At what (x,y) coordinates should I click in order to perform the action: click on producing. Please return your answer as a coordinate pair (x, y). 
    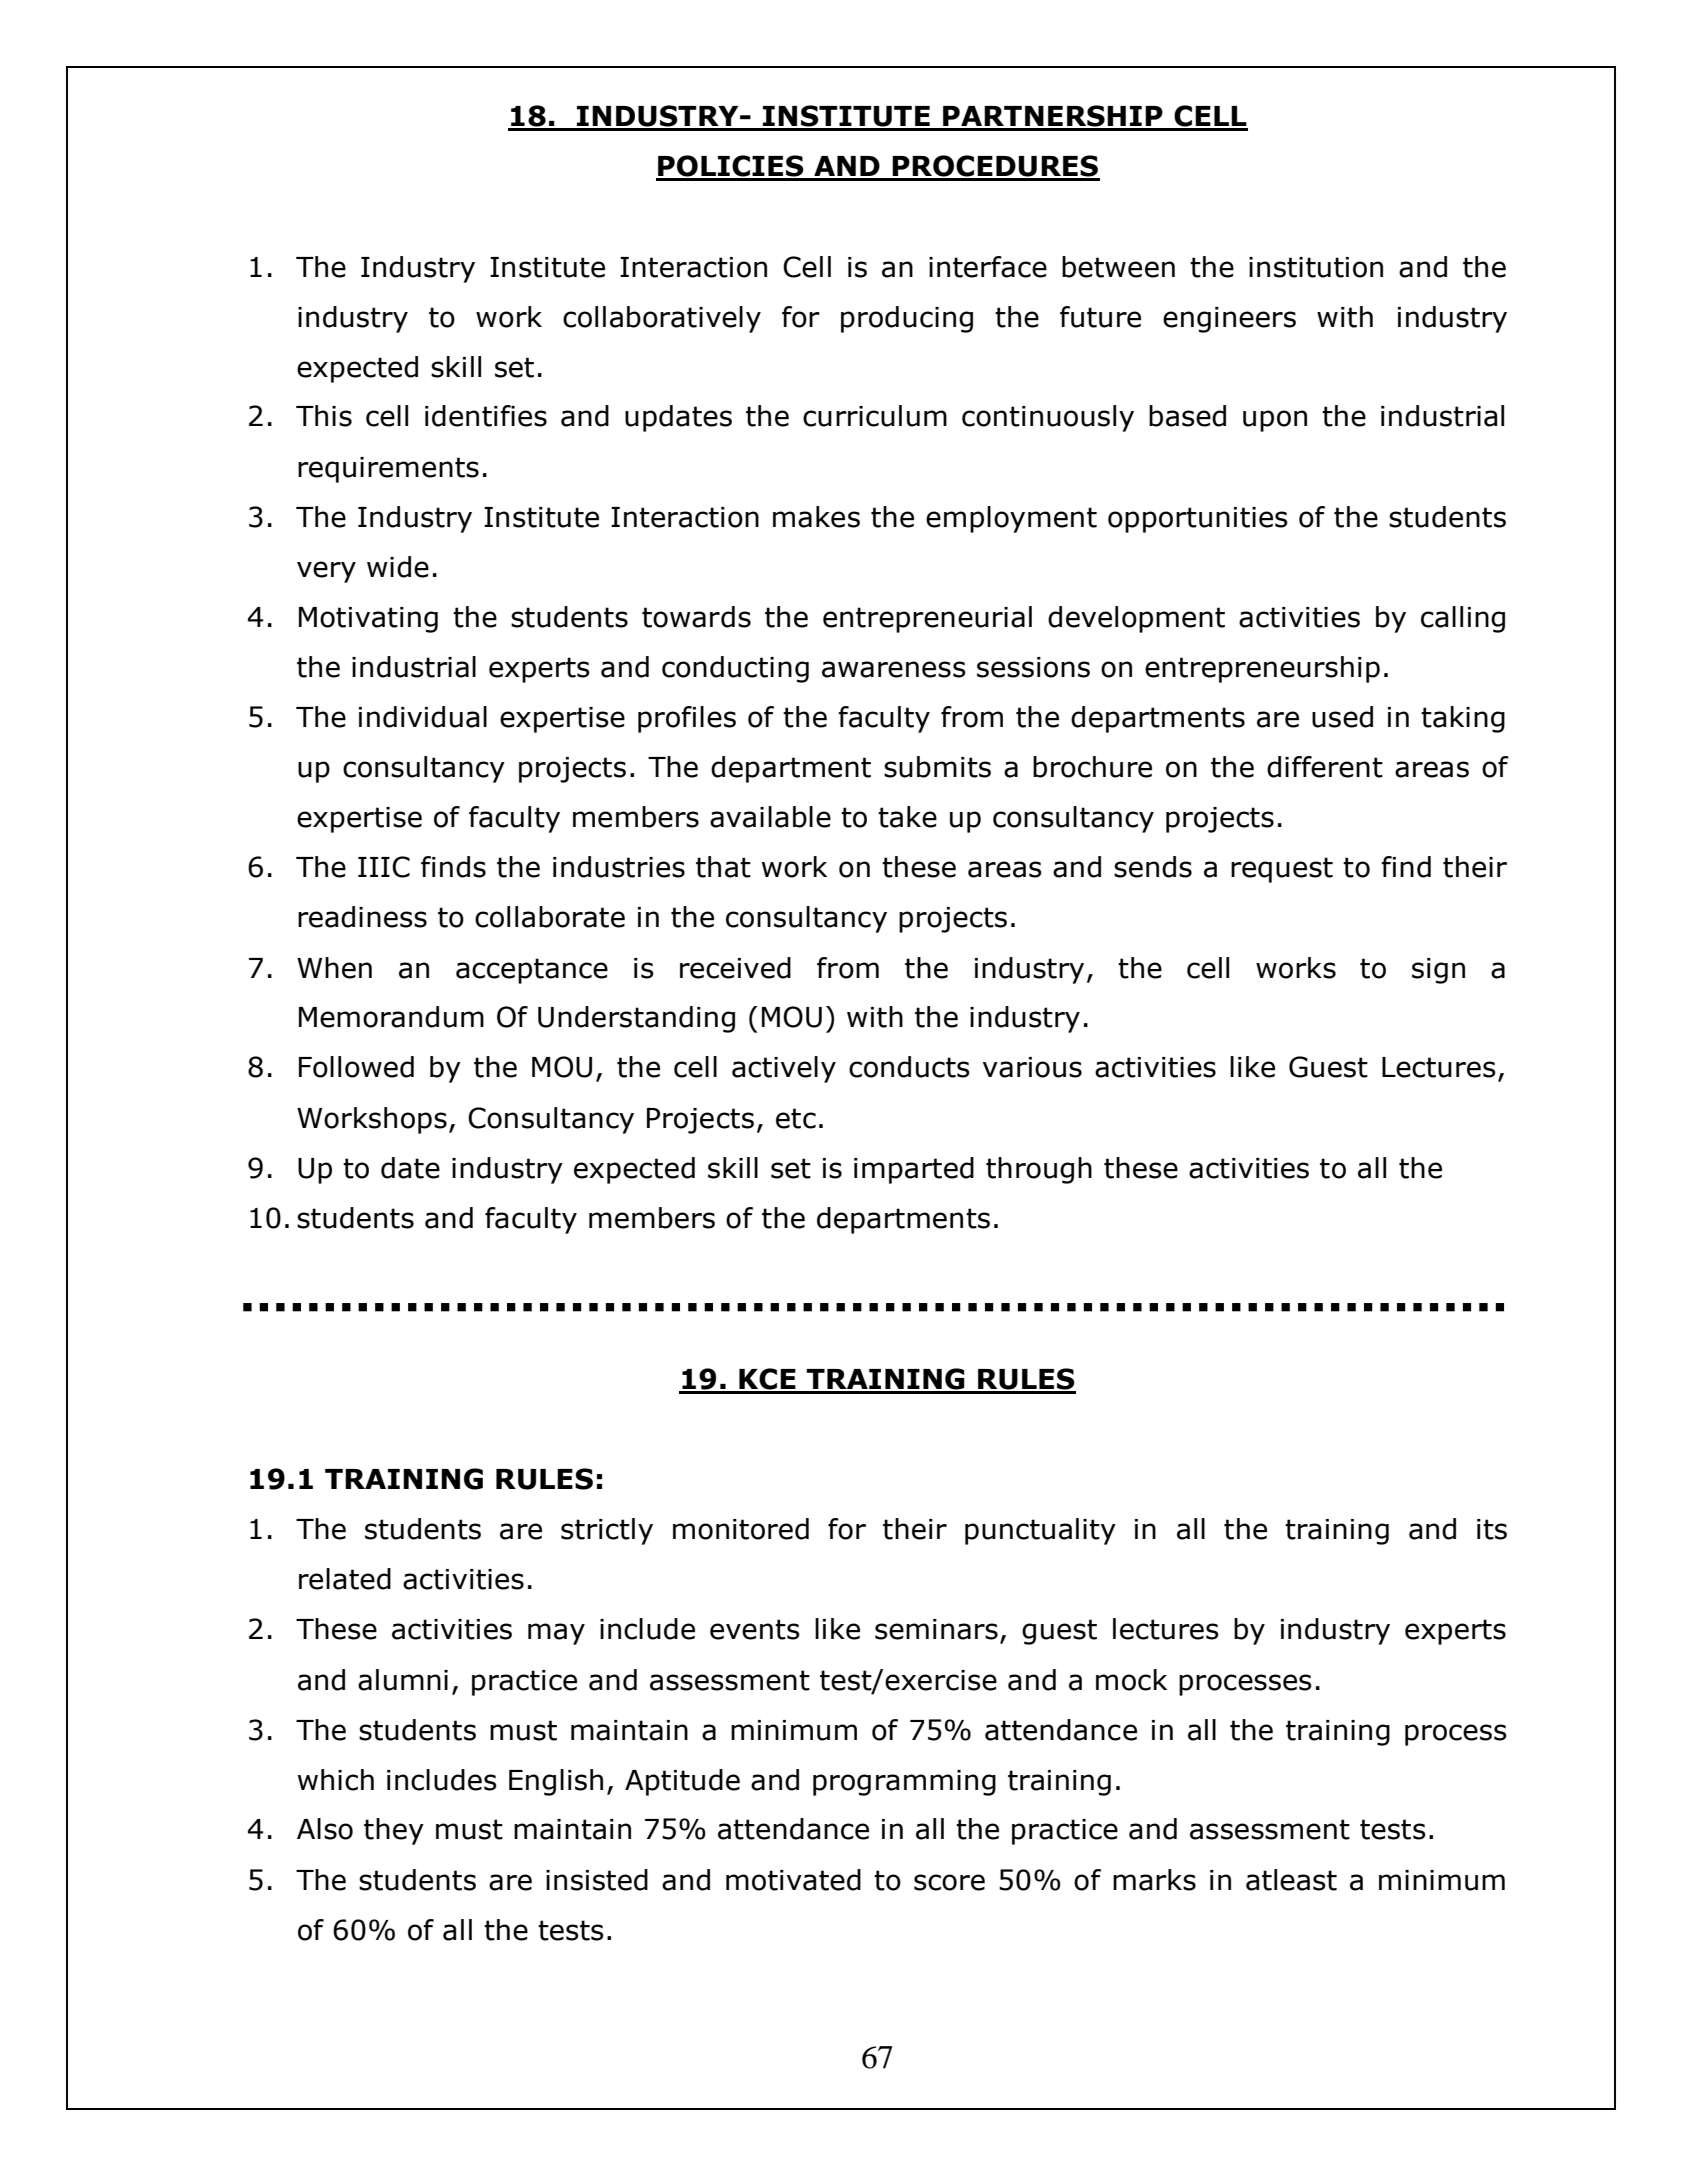
    Looking at the image, I should click on (907, 319).
